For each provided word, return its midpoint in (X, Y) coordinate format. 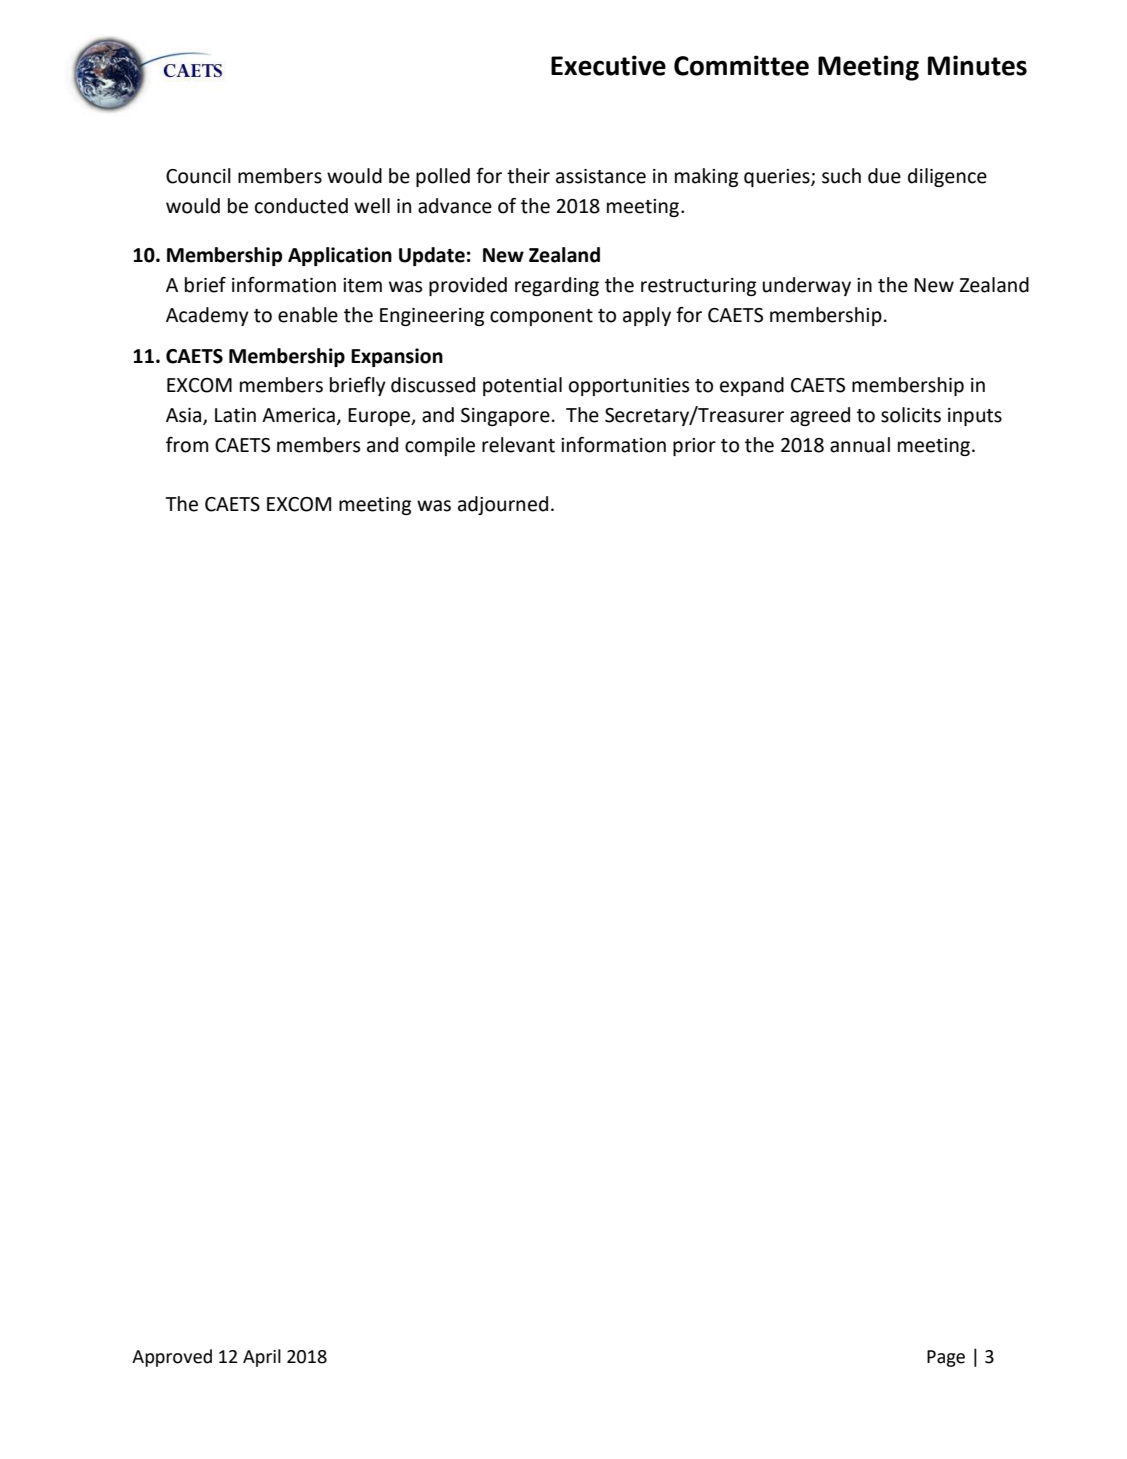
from (187, 445)
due (884, 176)
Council (198, 176)
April (262, 1358)
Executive (608, 65)
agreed (820, 416)
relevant (518, 445)
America (298, 415)
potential (522, 386)
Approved (172, 1358)
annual (860, 445)
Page (946, 1358)
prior (694, 447)
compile (440, 446)
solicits (911, 415)
